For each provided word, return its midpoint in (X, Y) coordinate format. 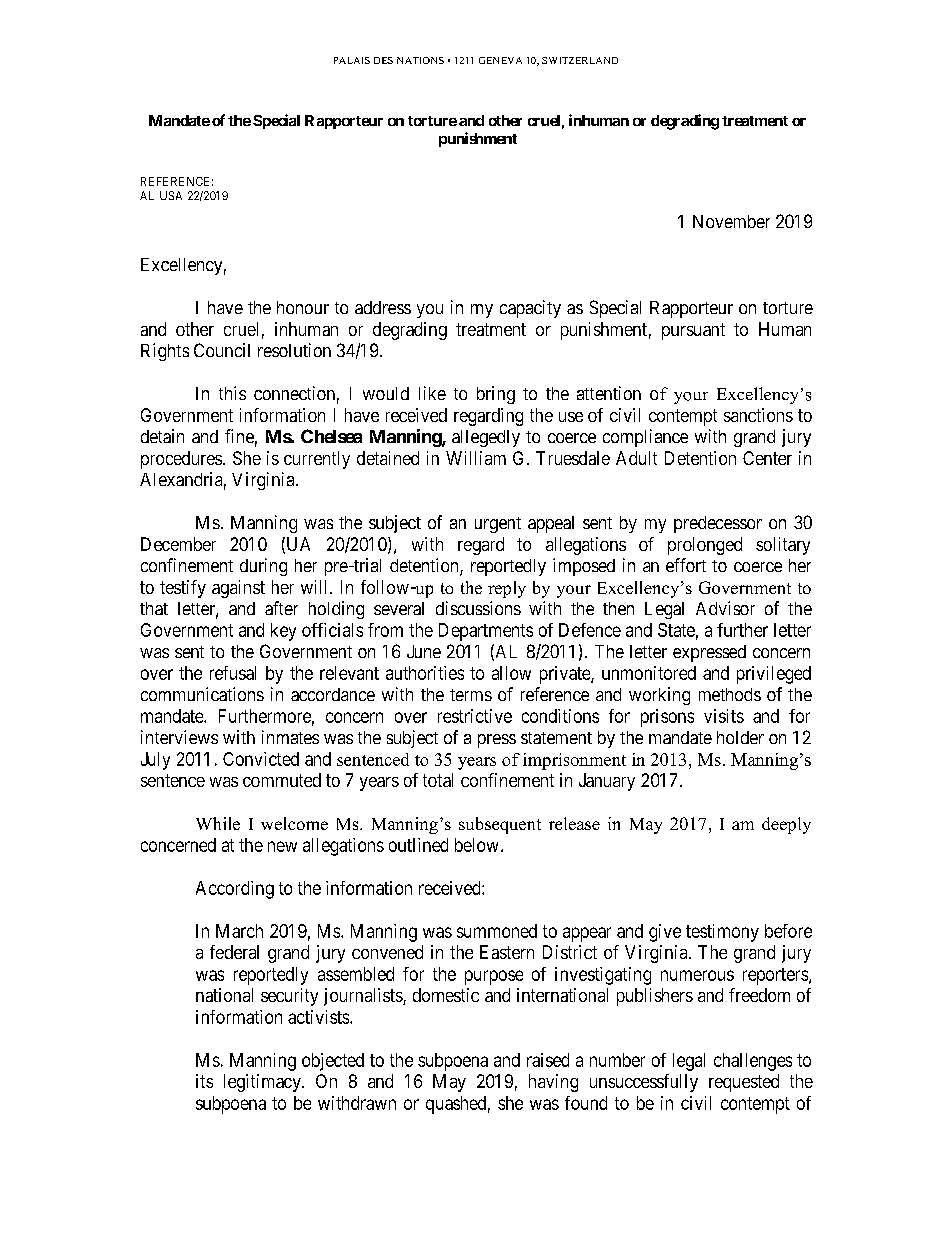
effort (686, 565)
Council (222, 350)
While (218, 823)
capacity (530, 309)
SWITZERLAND (580, 60)
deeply (786, 825)
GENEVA (500, 60)
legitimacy (263, 1083)
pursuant (693, 331)
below (476, 845)
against (238, 589)
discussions (478, 608)
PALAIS (352, 60)
